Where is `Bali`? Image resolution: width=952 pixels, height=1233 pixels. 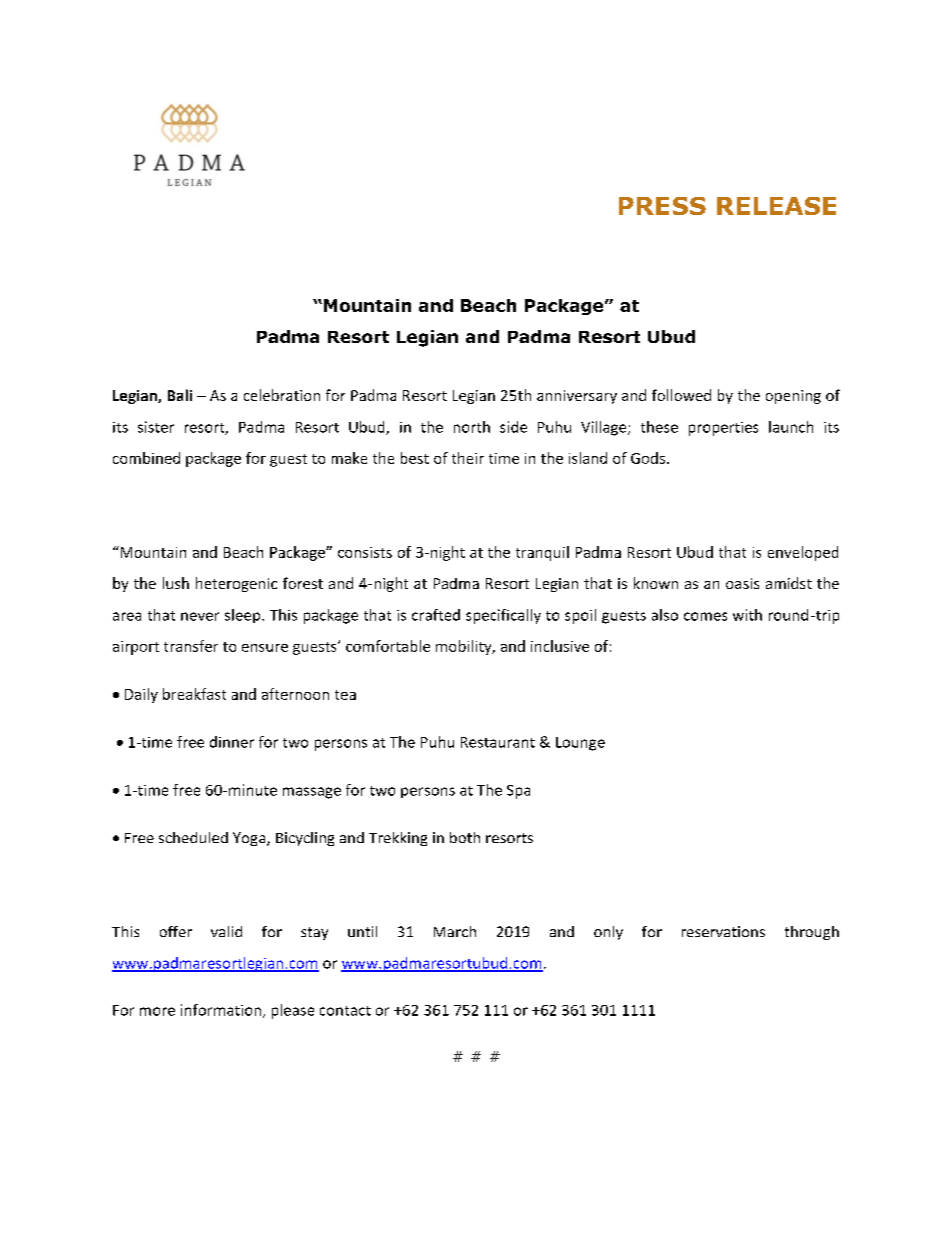 Bali is located at coordinates (180, 395).
